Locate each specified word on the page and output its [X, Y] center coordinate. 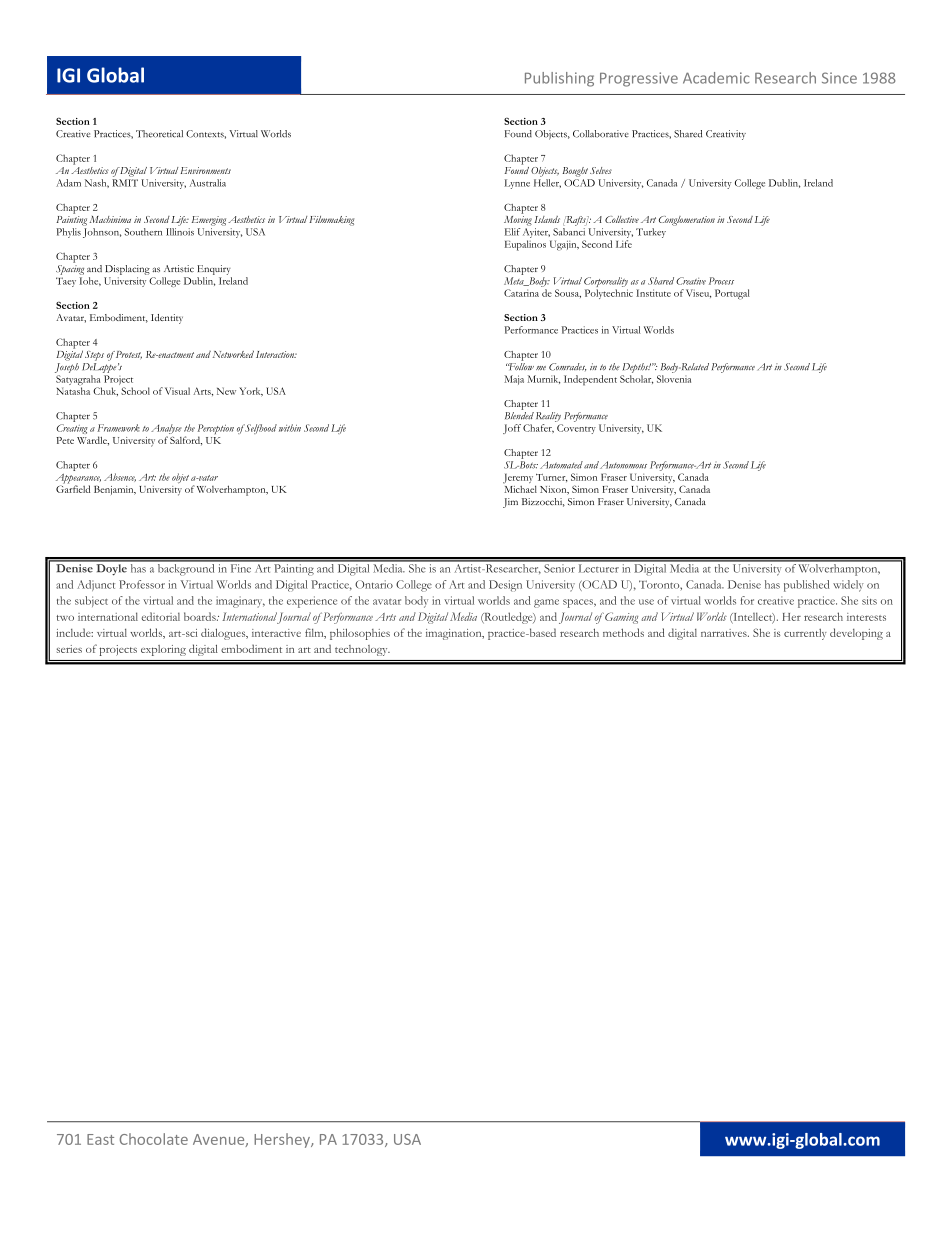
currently [805, 634]
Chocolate [154, 1139]
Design [505, 586]
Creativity [726, 135]
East [100, 1139]
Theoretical [159, 134]
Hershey [283, 1140]
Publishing [559, 79]
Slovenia [674, 379]
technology [362, 650]
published [806, 586]
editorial [160, 616]
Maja [514, 380]
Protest [129, 355]
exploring [163, 650]
